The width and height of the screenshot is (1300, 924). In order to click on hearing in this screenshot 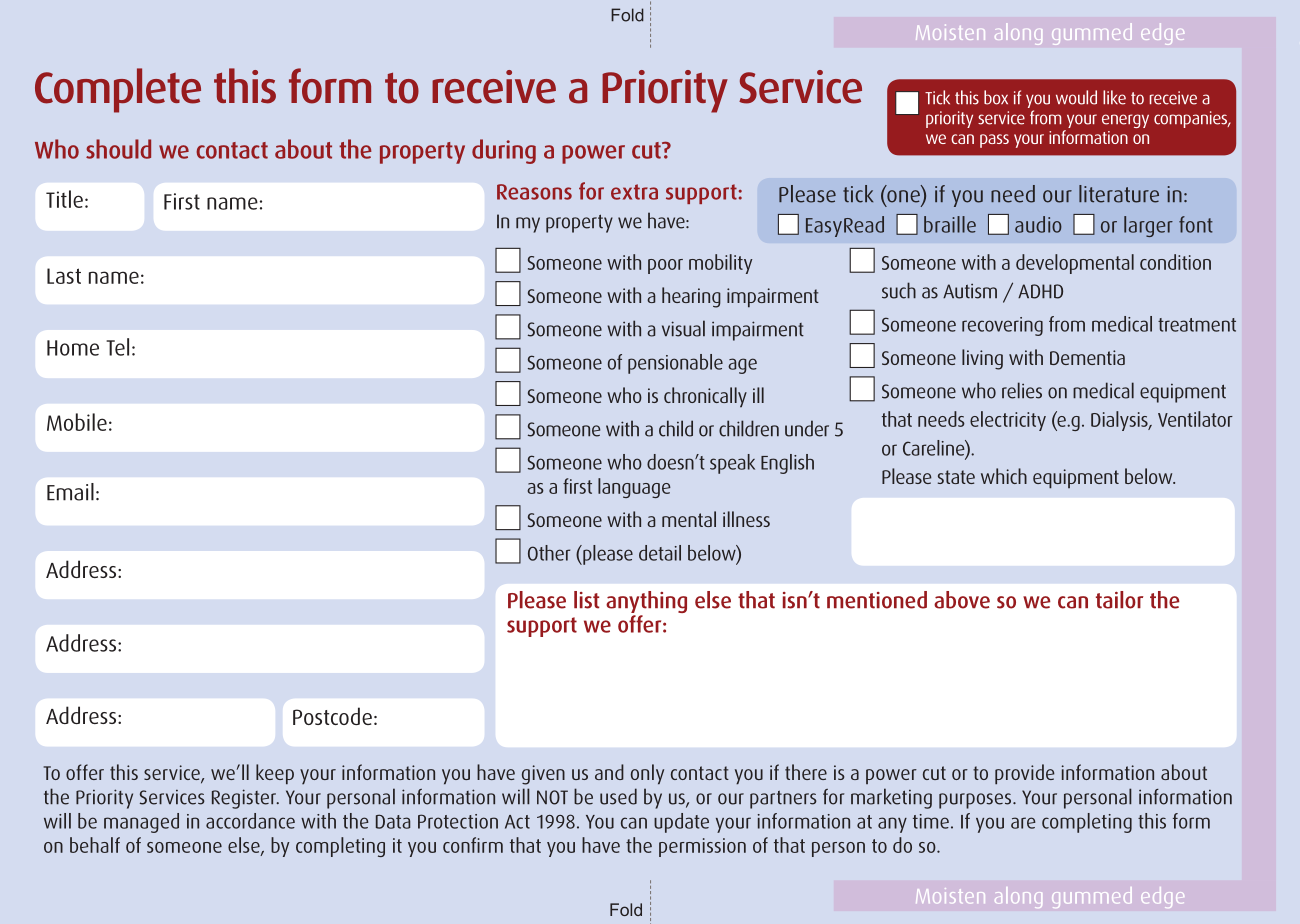, I will do `click(691, 297)`.
